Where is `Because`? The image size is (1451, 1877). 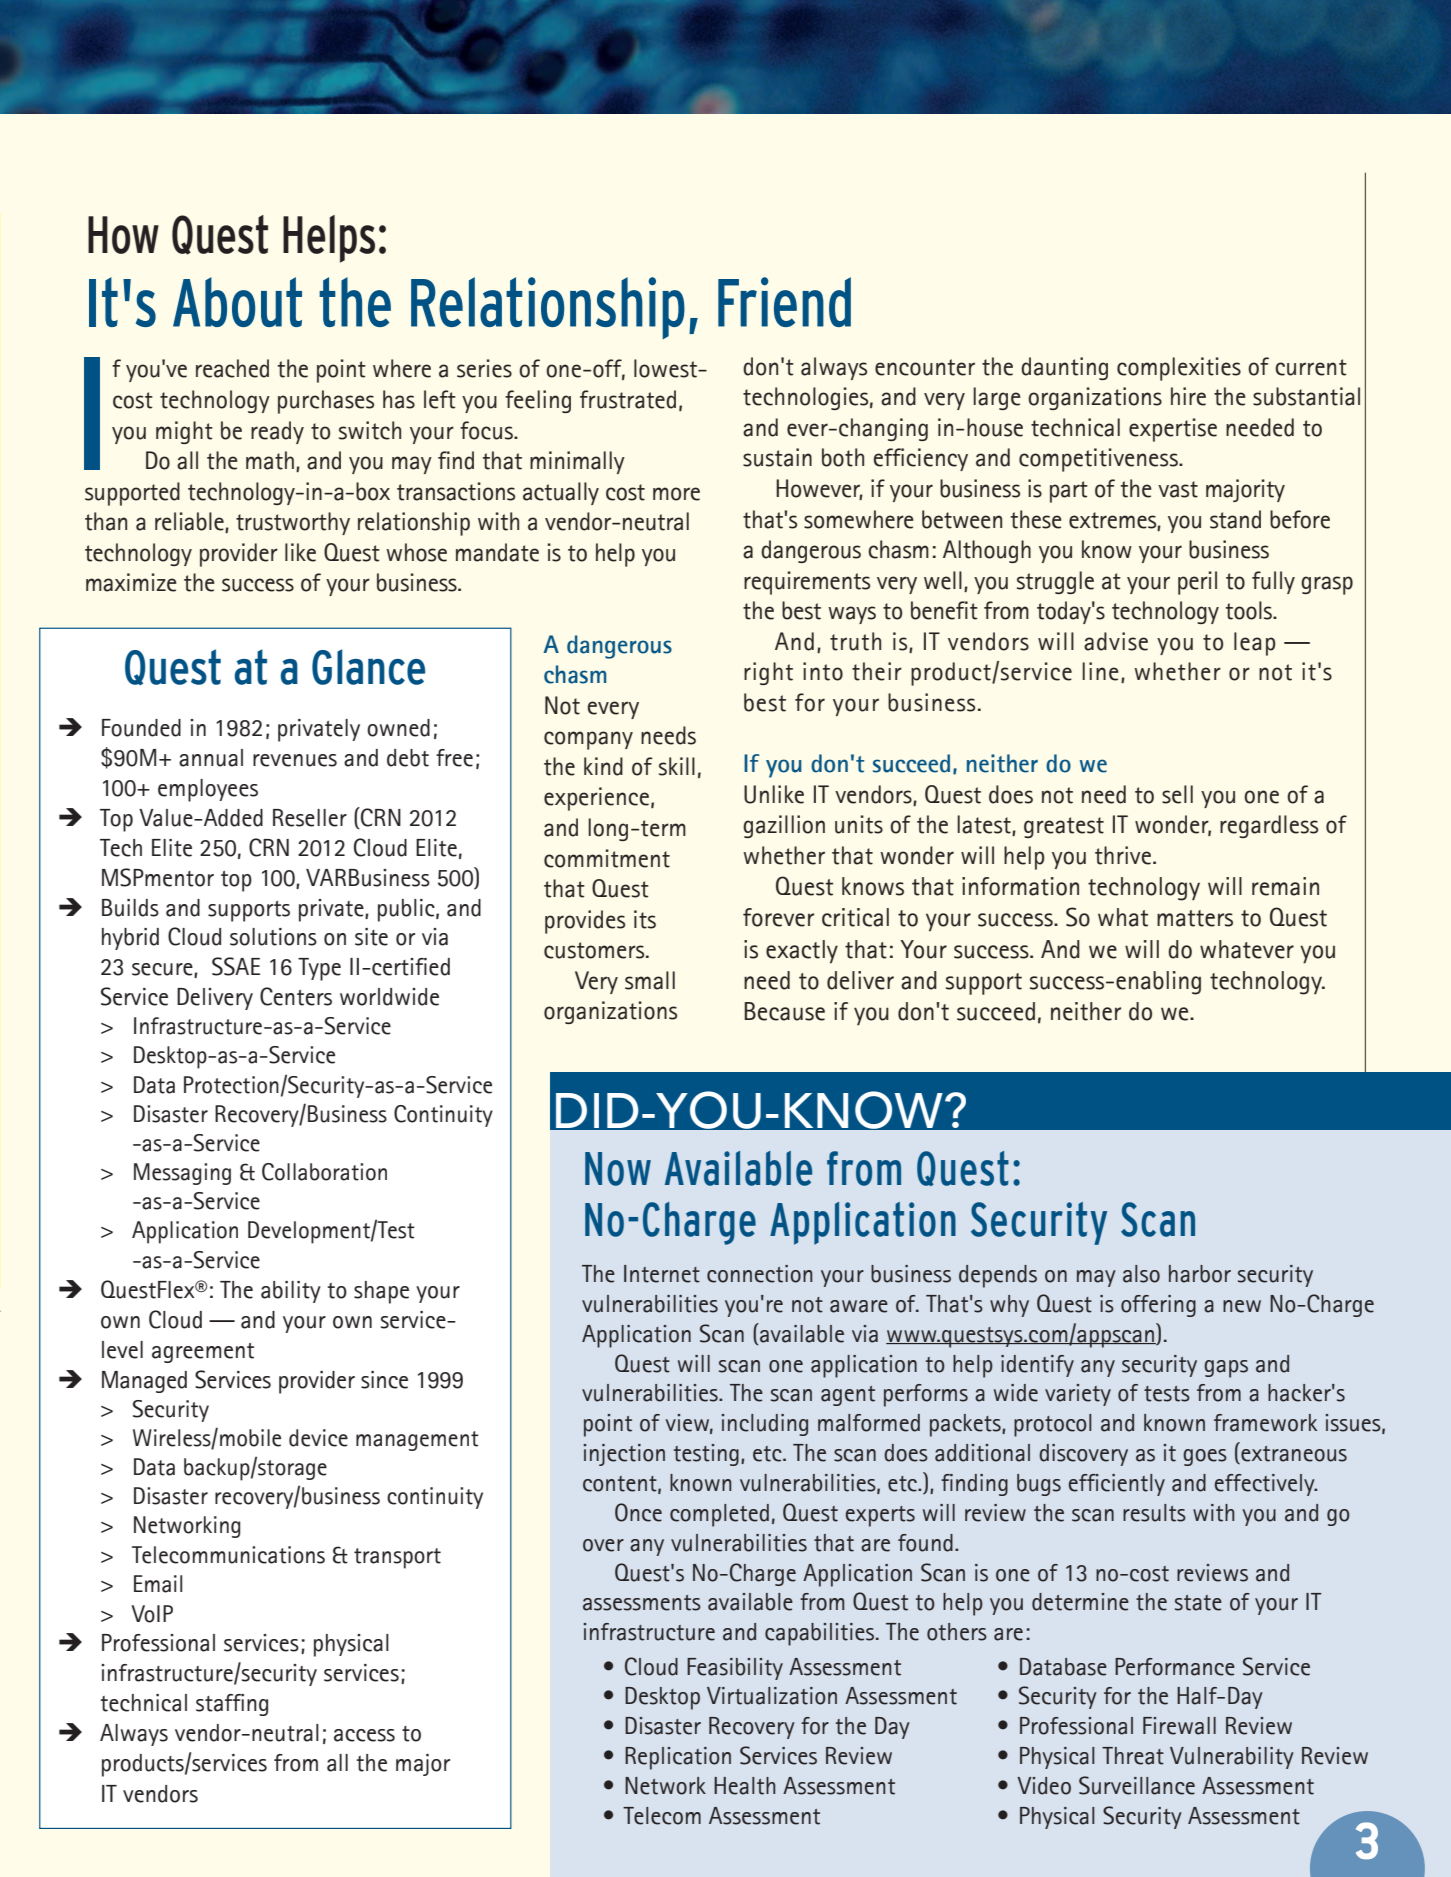
Because is located at coordinates (784, 1011).
